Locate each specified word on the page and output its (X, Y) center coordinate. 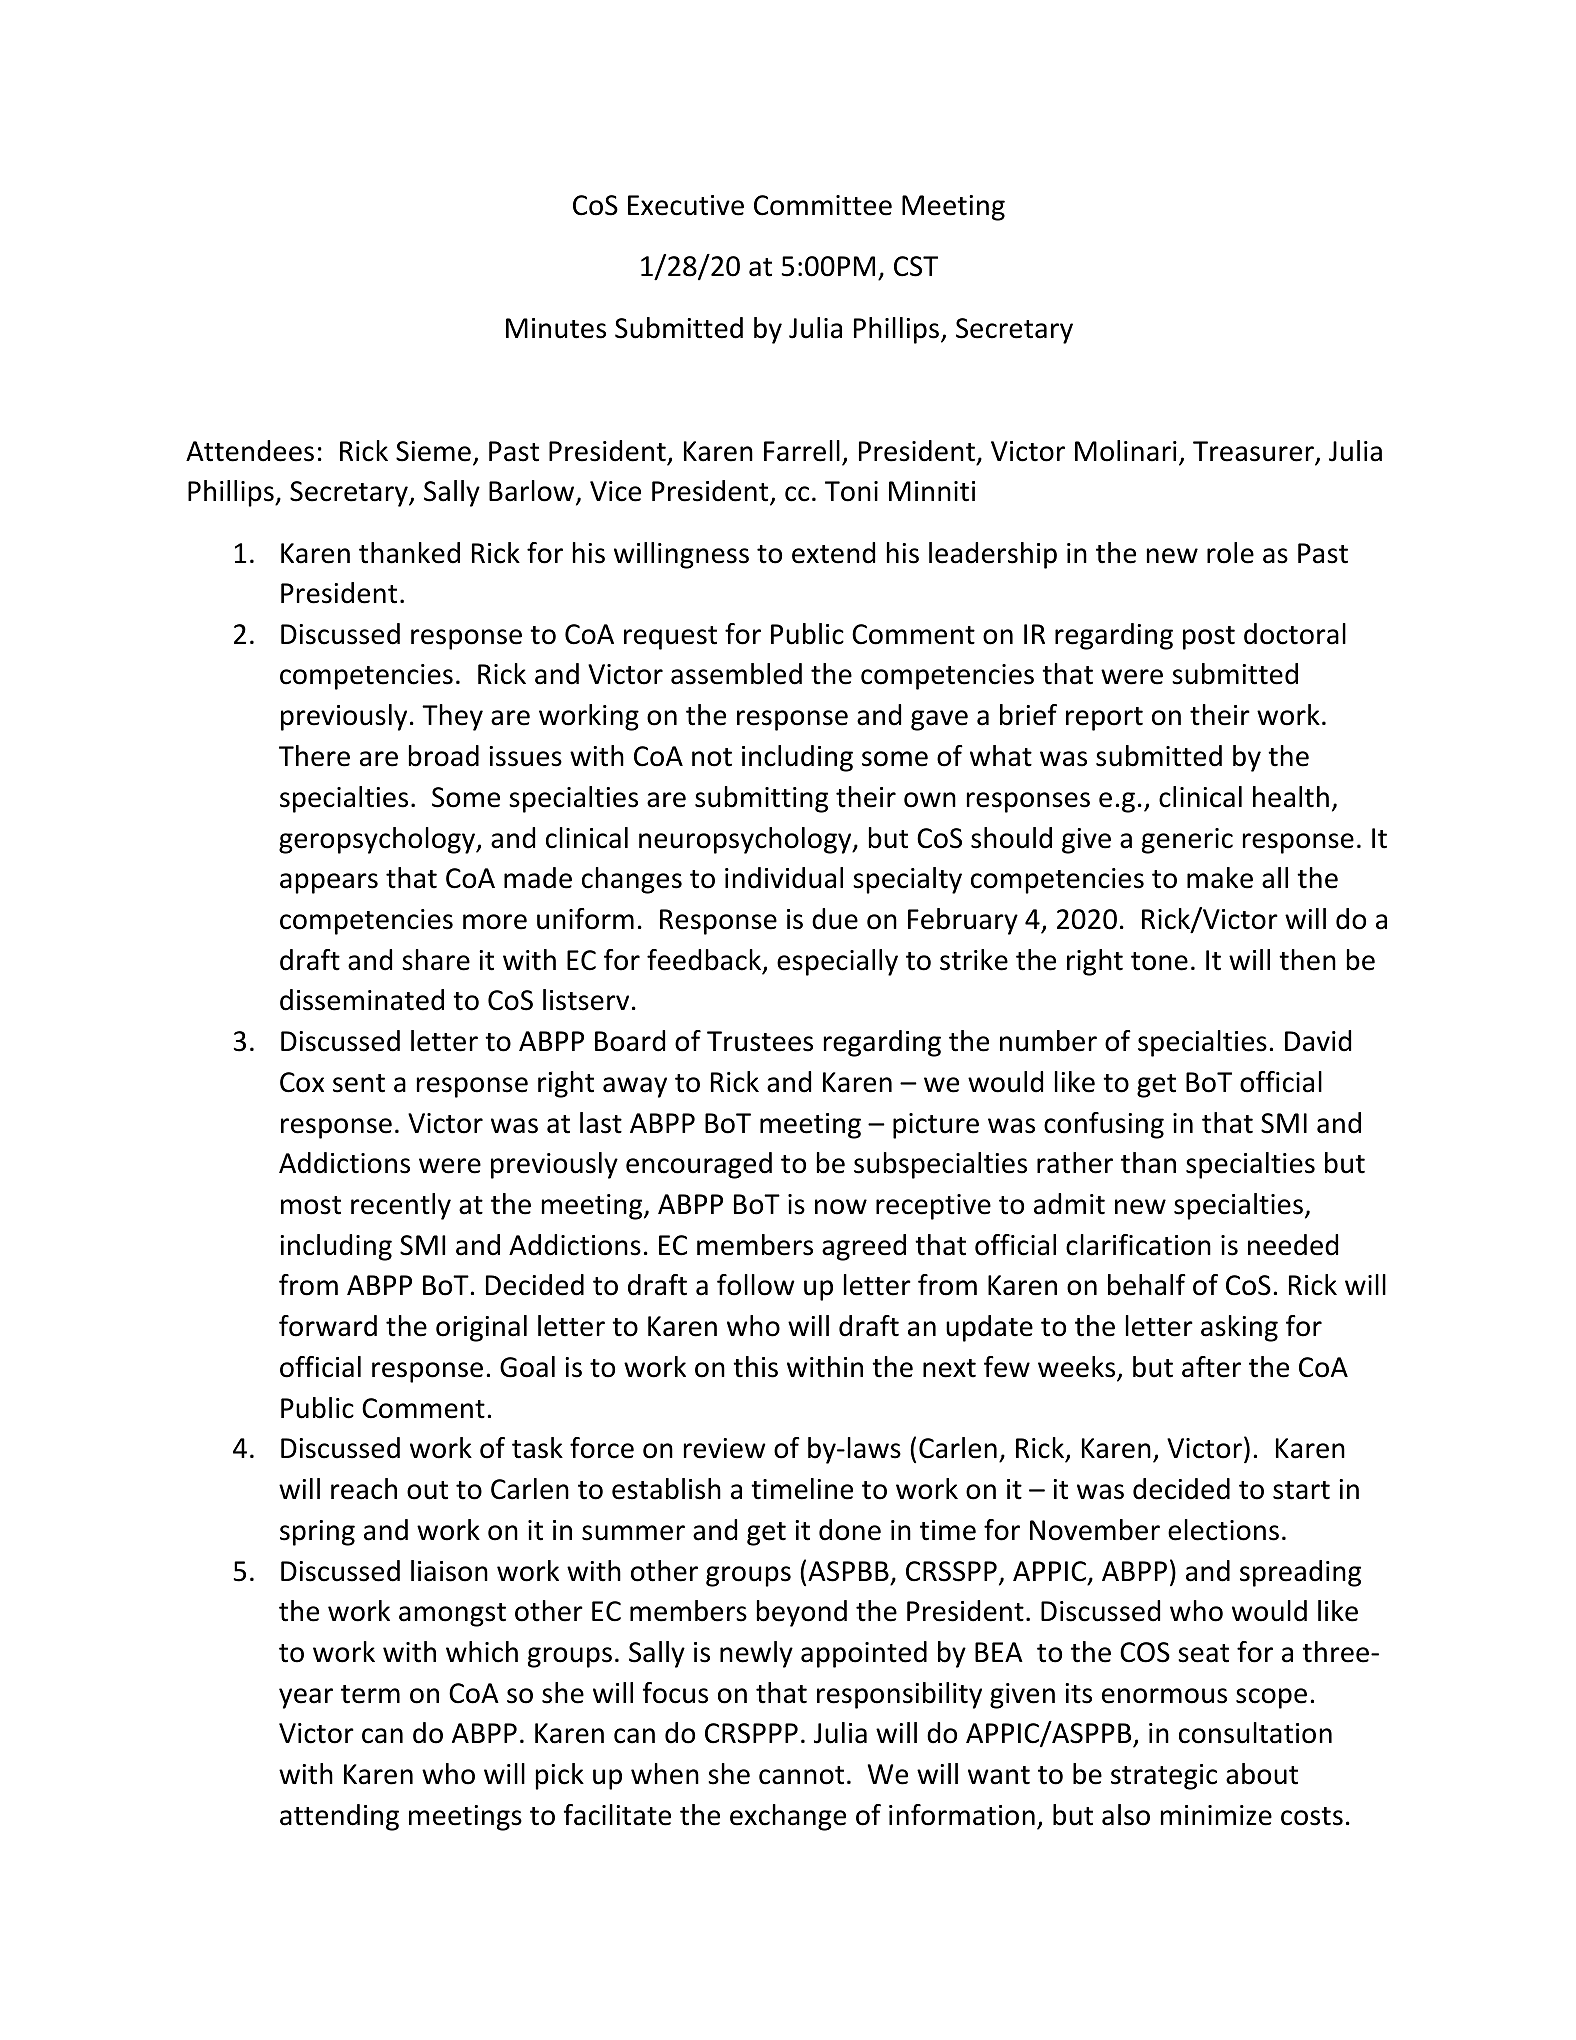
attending (339, 1817)
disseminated (362, 1000)
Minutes (556, 328)
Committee (823, 205)
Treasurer (1254, 452)
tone (1159, 961)
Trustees (760, 1041)
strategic (1164, 1777)
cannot (801, 1775)
